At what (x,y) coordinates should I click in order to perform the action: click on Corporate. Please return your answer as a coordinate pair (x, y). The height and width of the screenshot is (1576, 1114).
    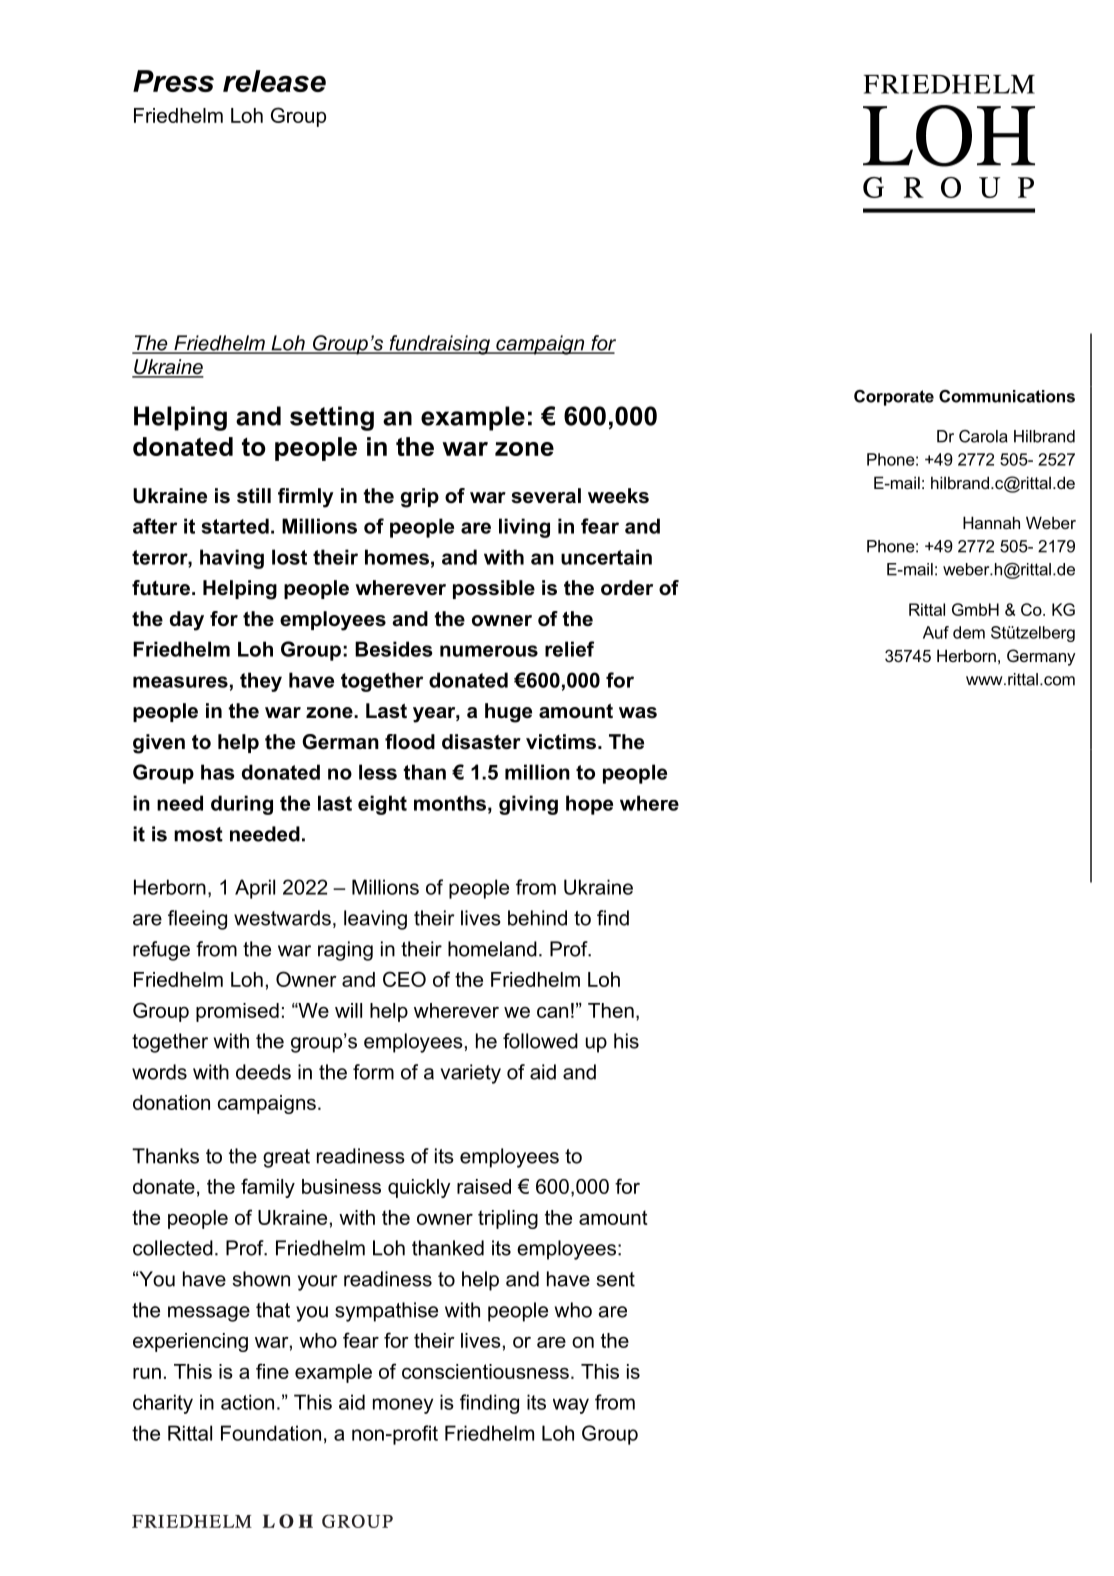
    Looking at the image, I should click on (894, 398).
